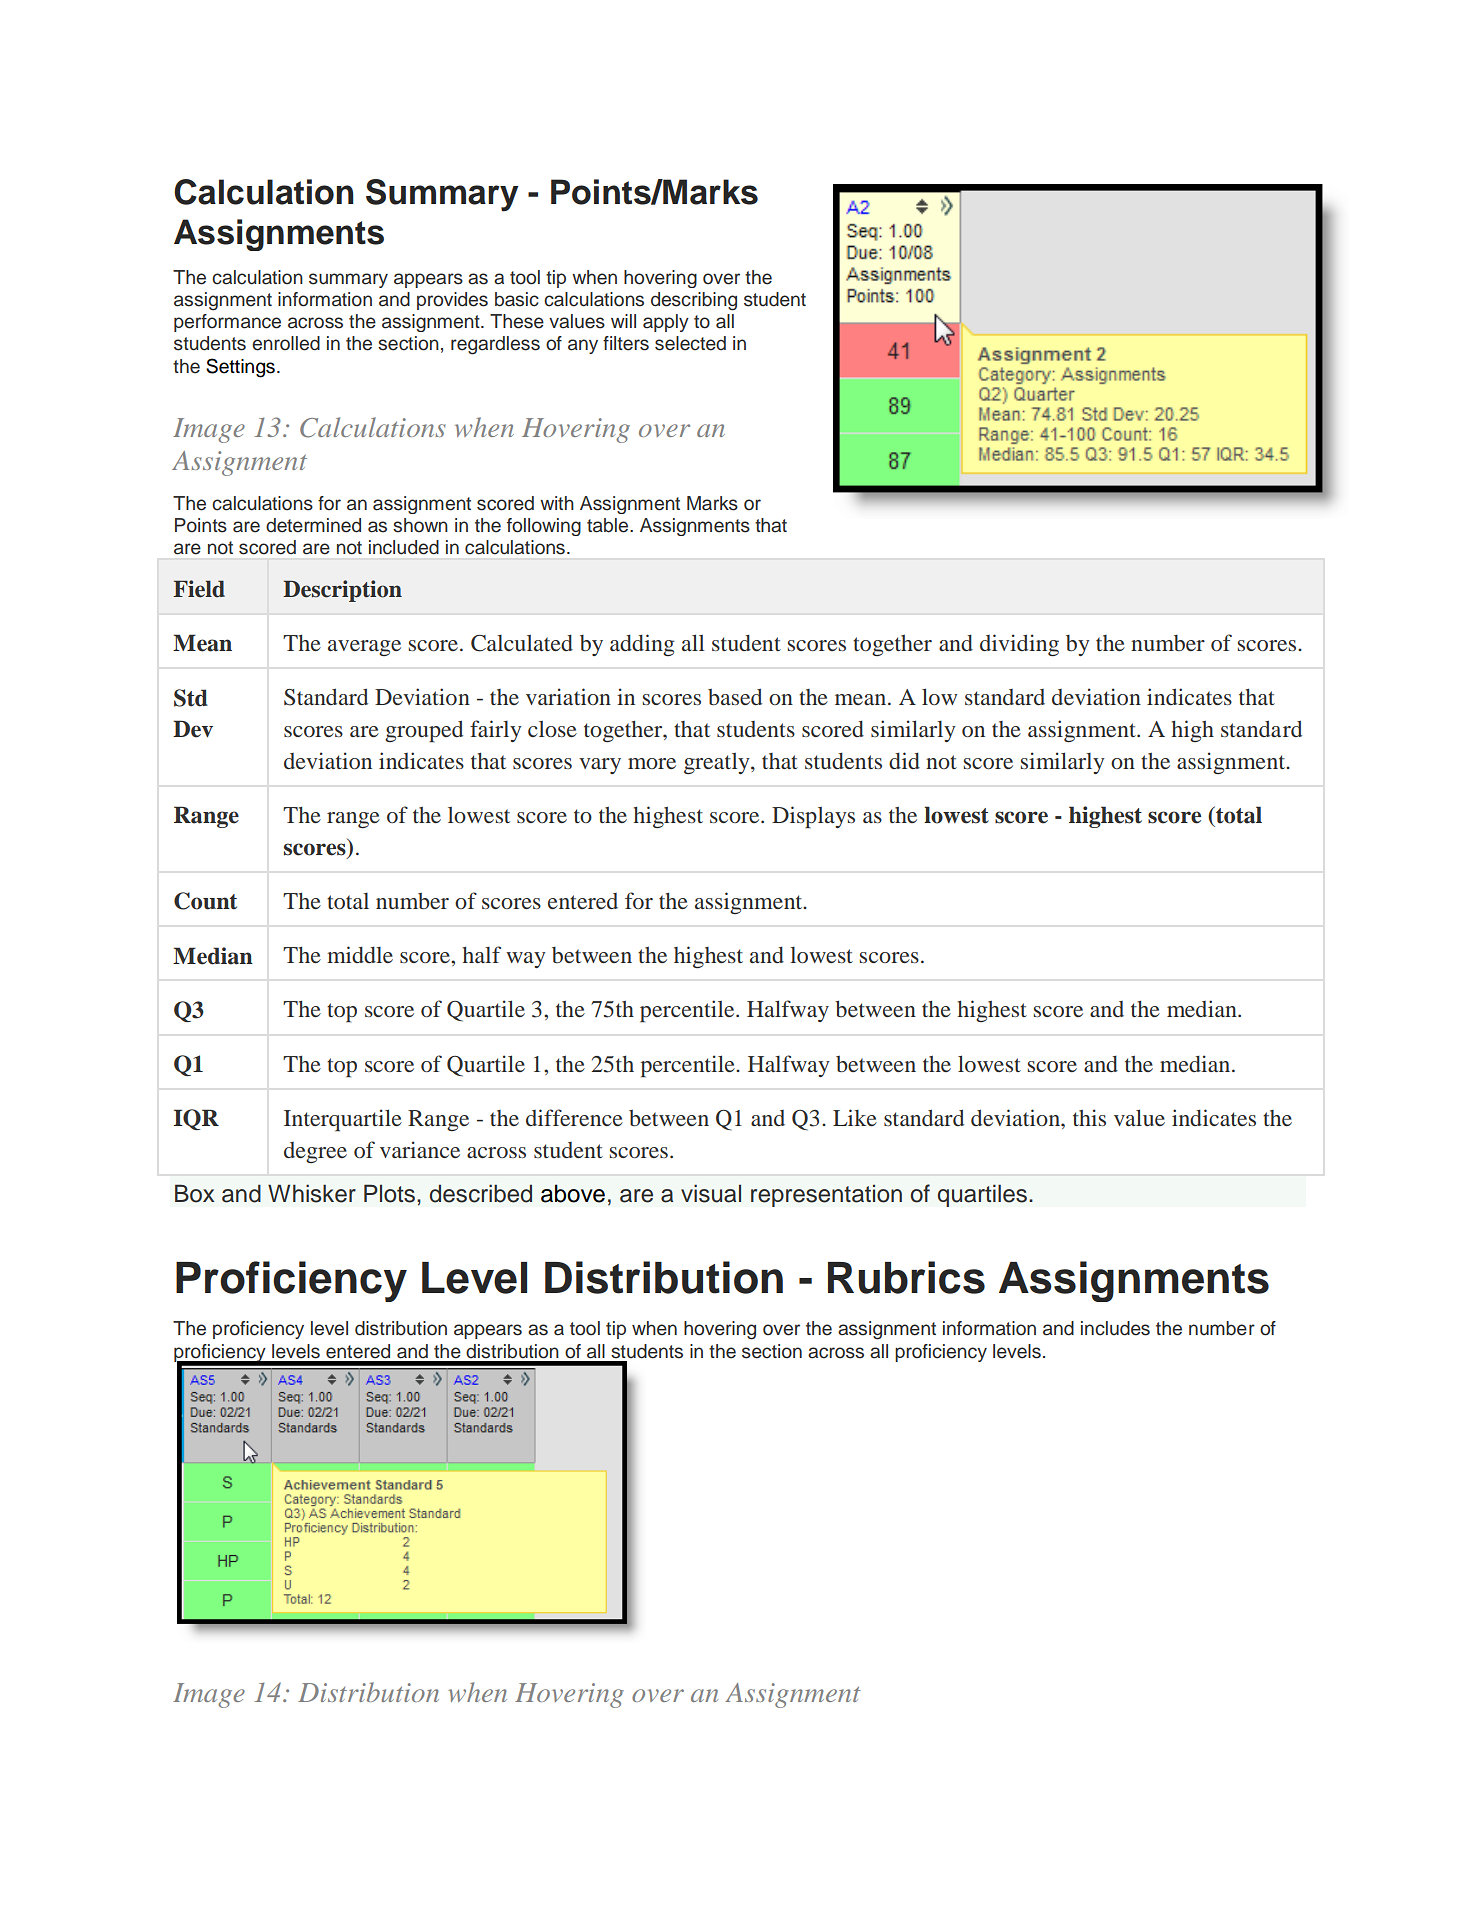 This image has width=1475, height=1909. What do you see at coordinates (694, 301) in the image?
I see `describing` at bounding box center [694, 301].
